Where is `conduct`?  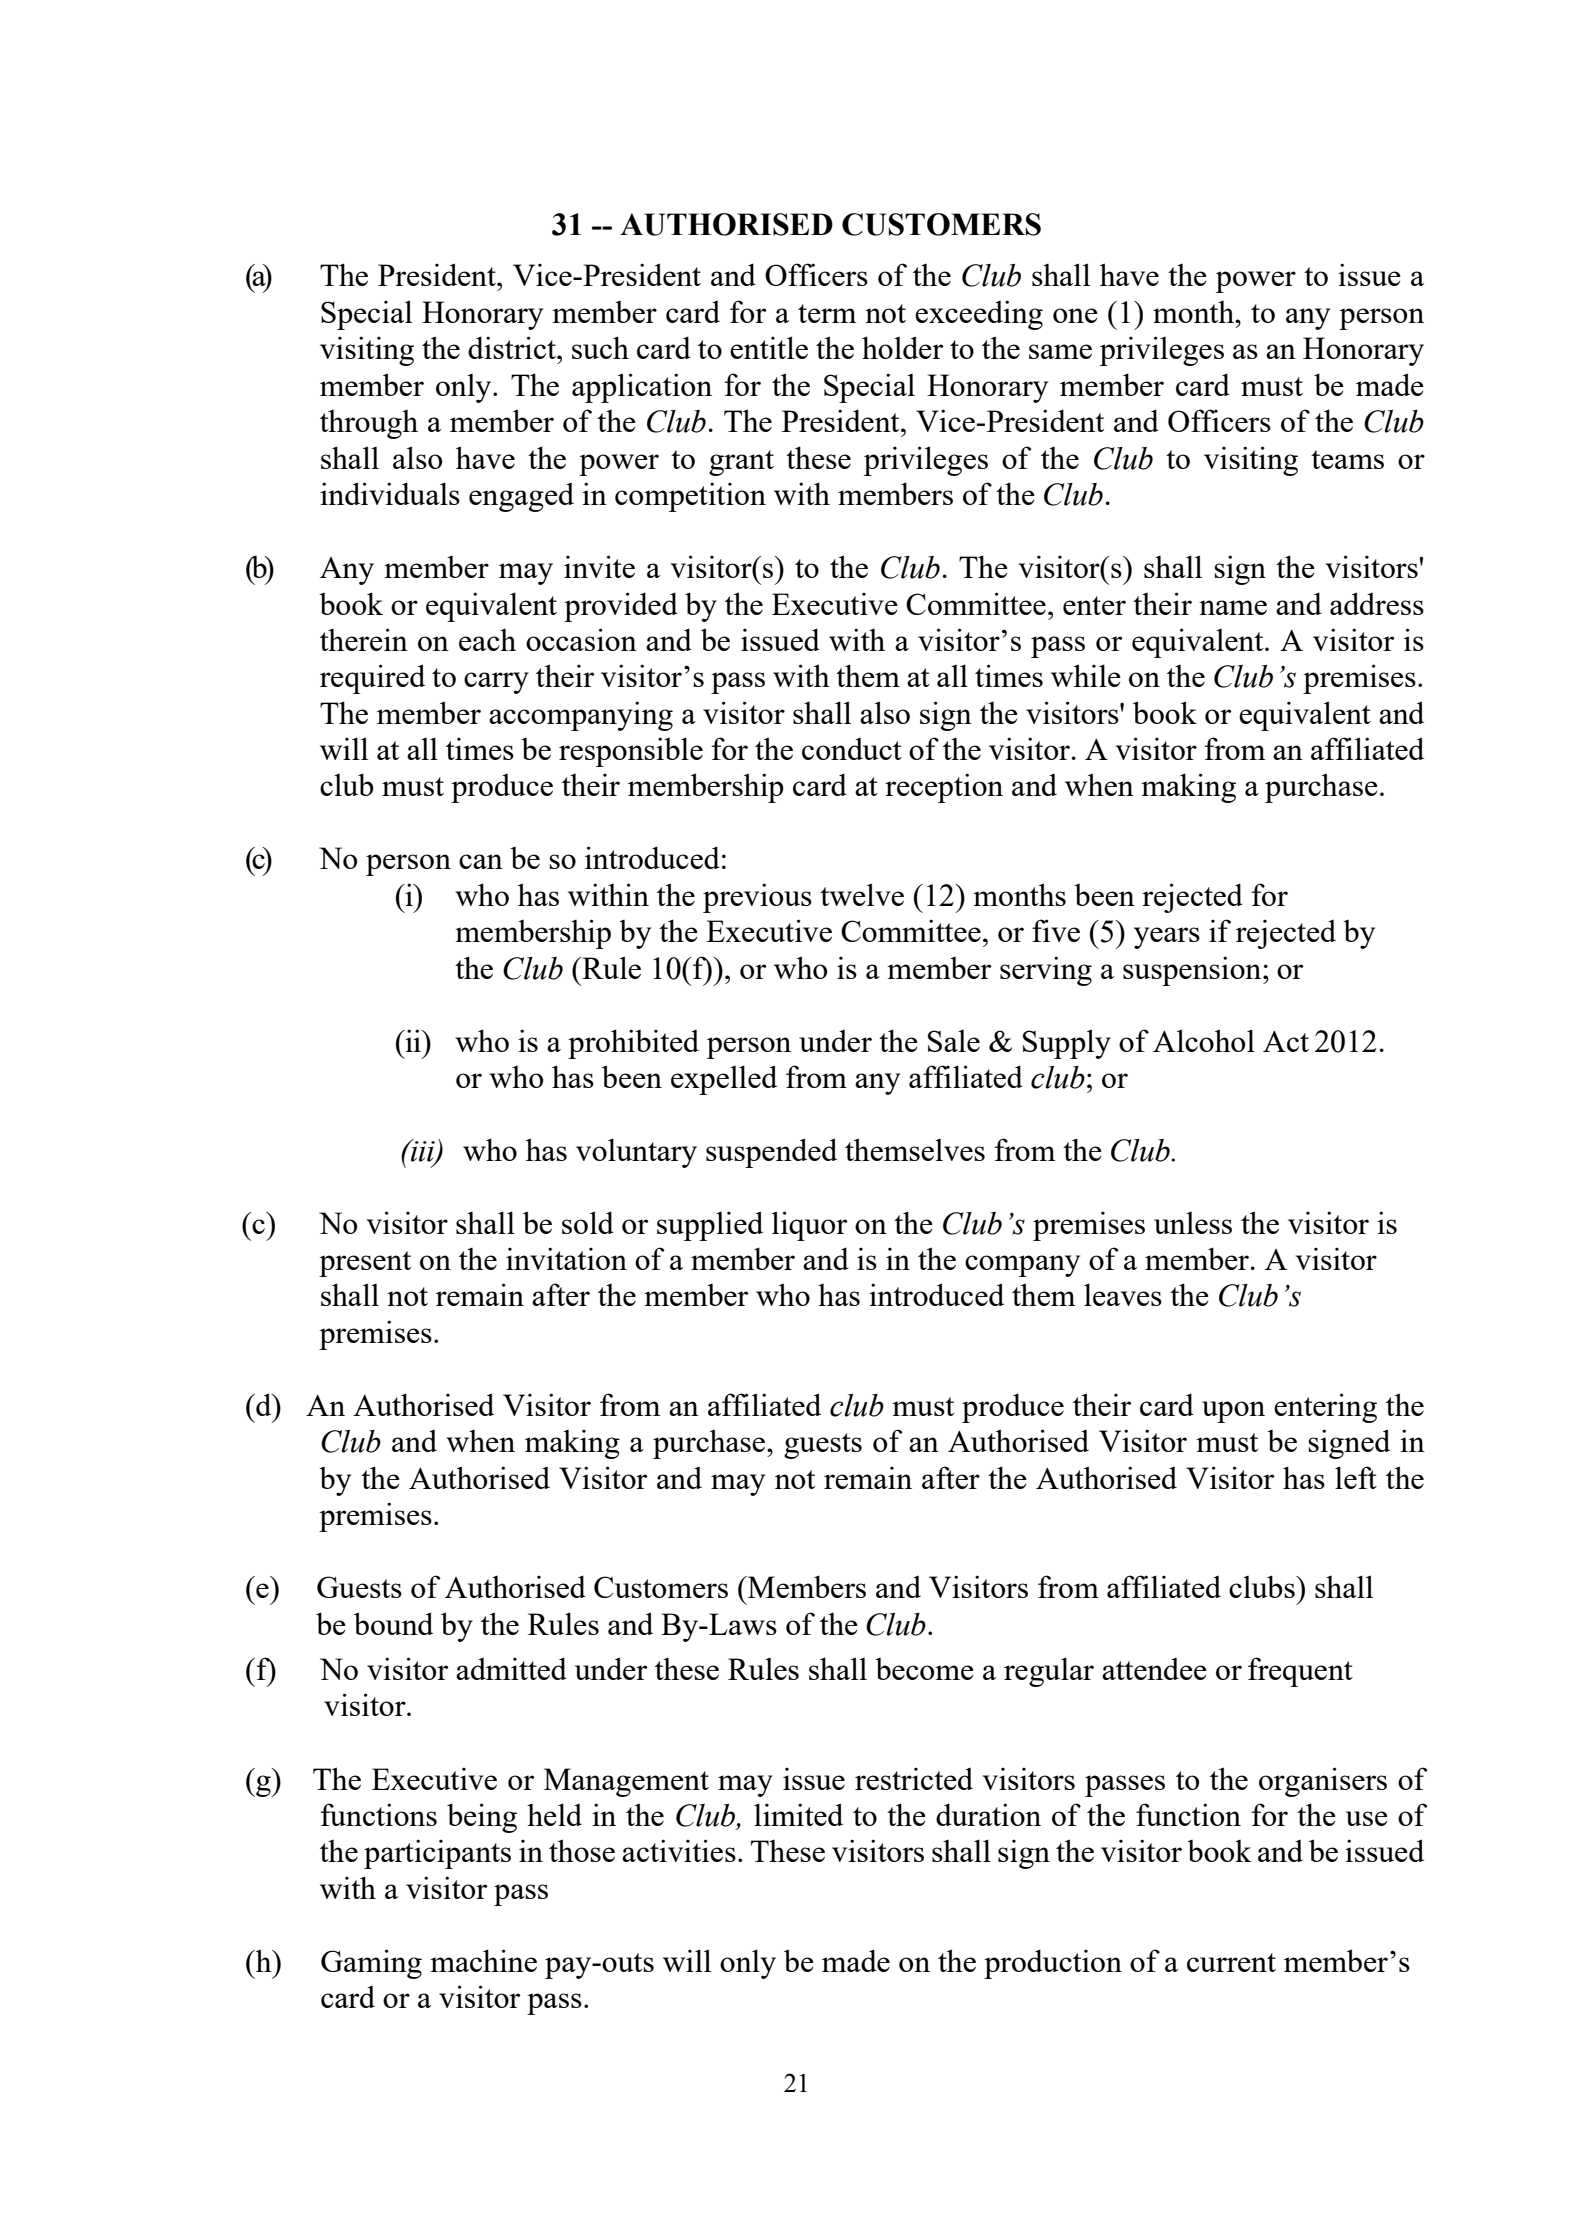 conduct is located at coordinates (852, 749).
